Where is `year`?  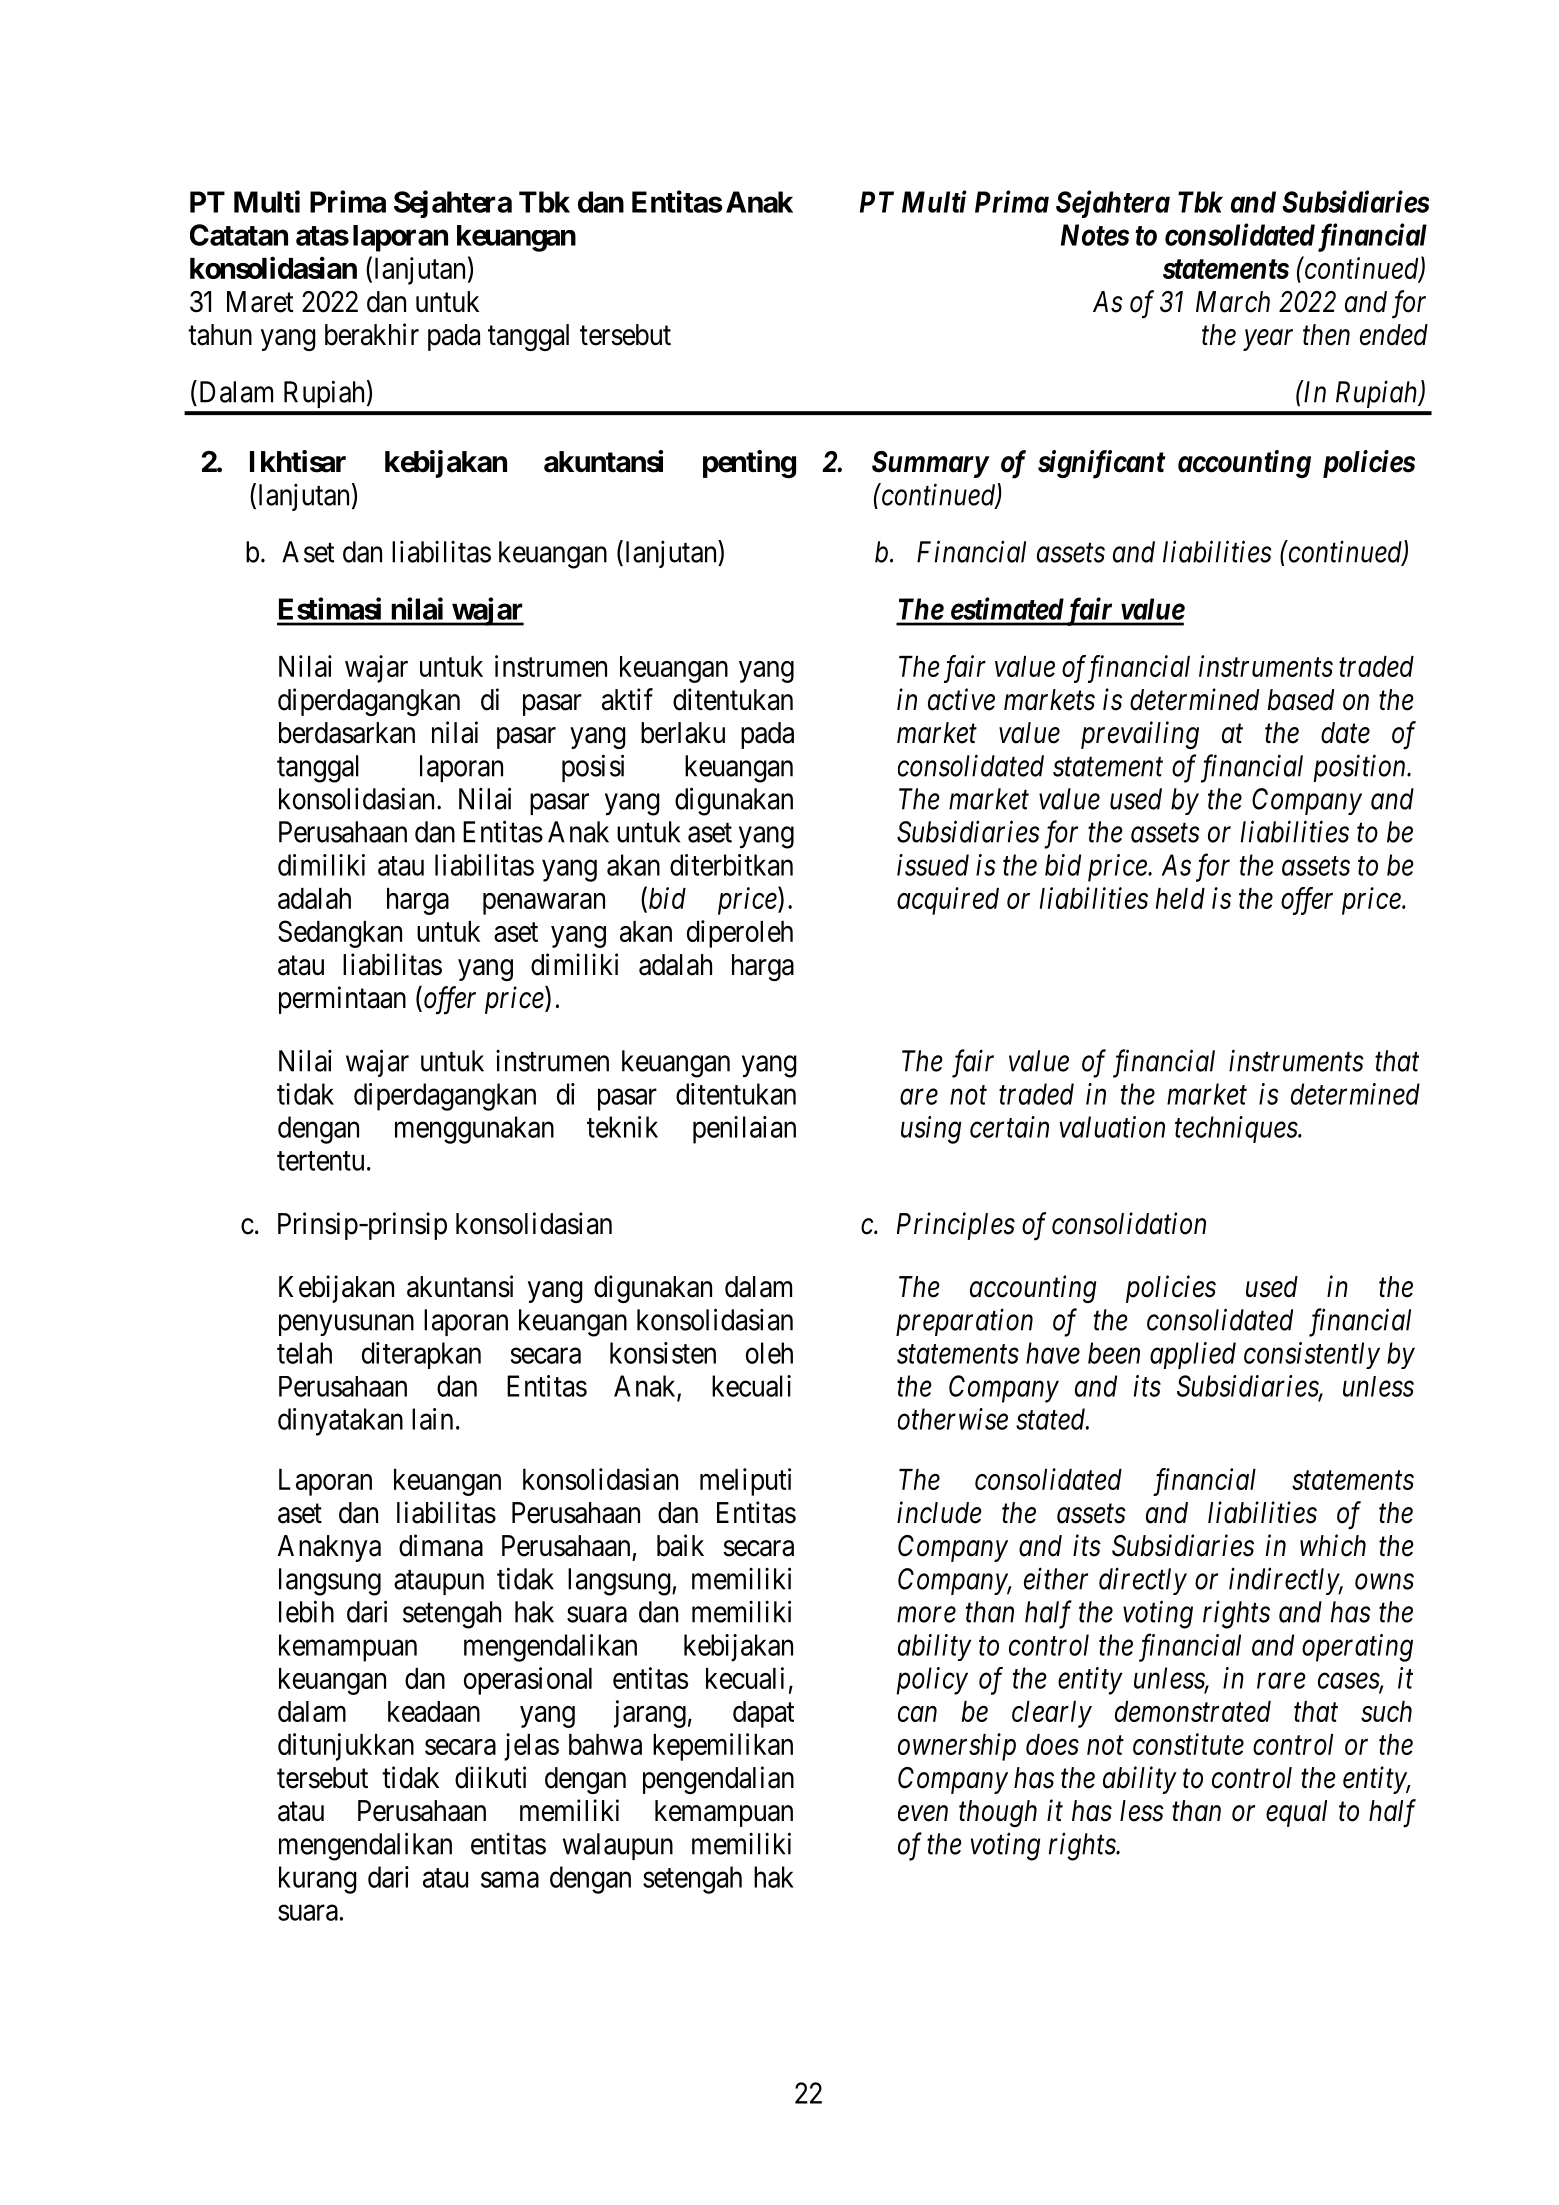
year is located at coordinates (1268, 340).
